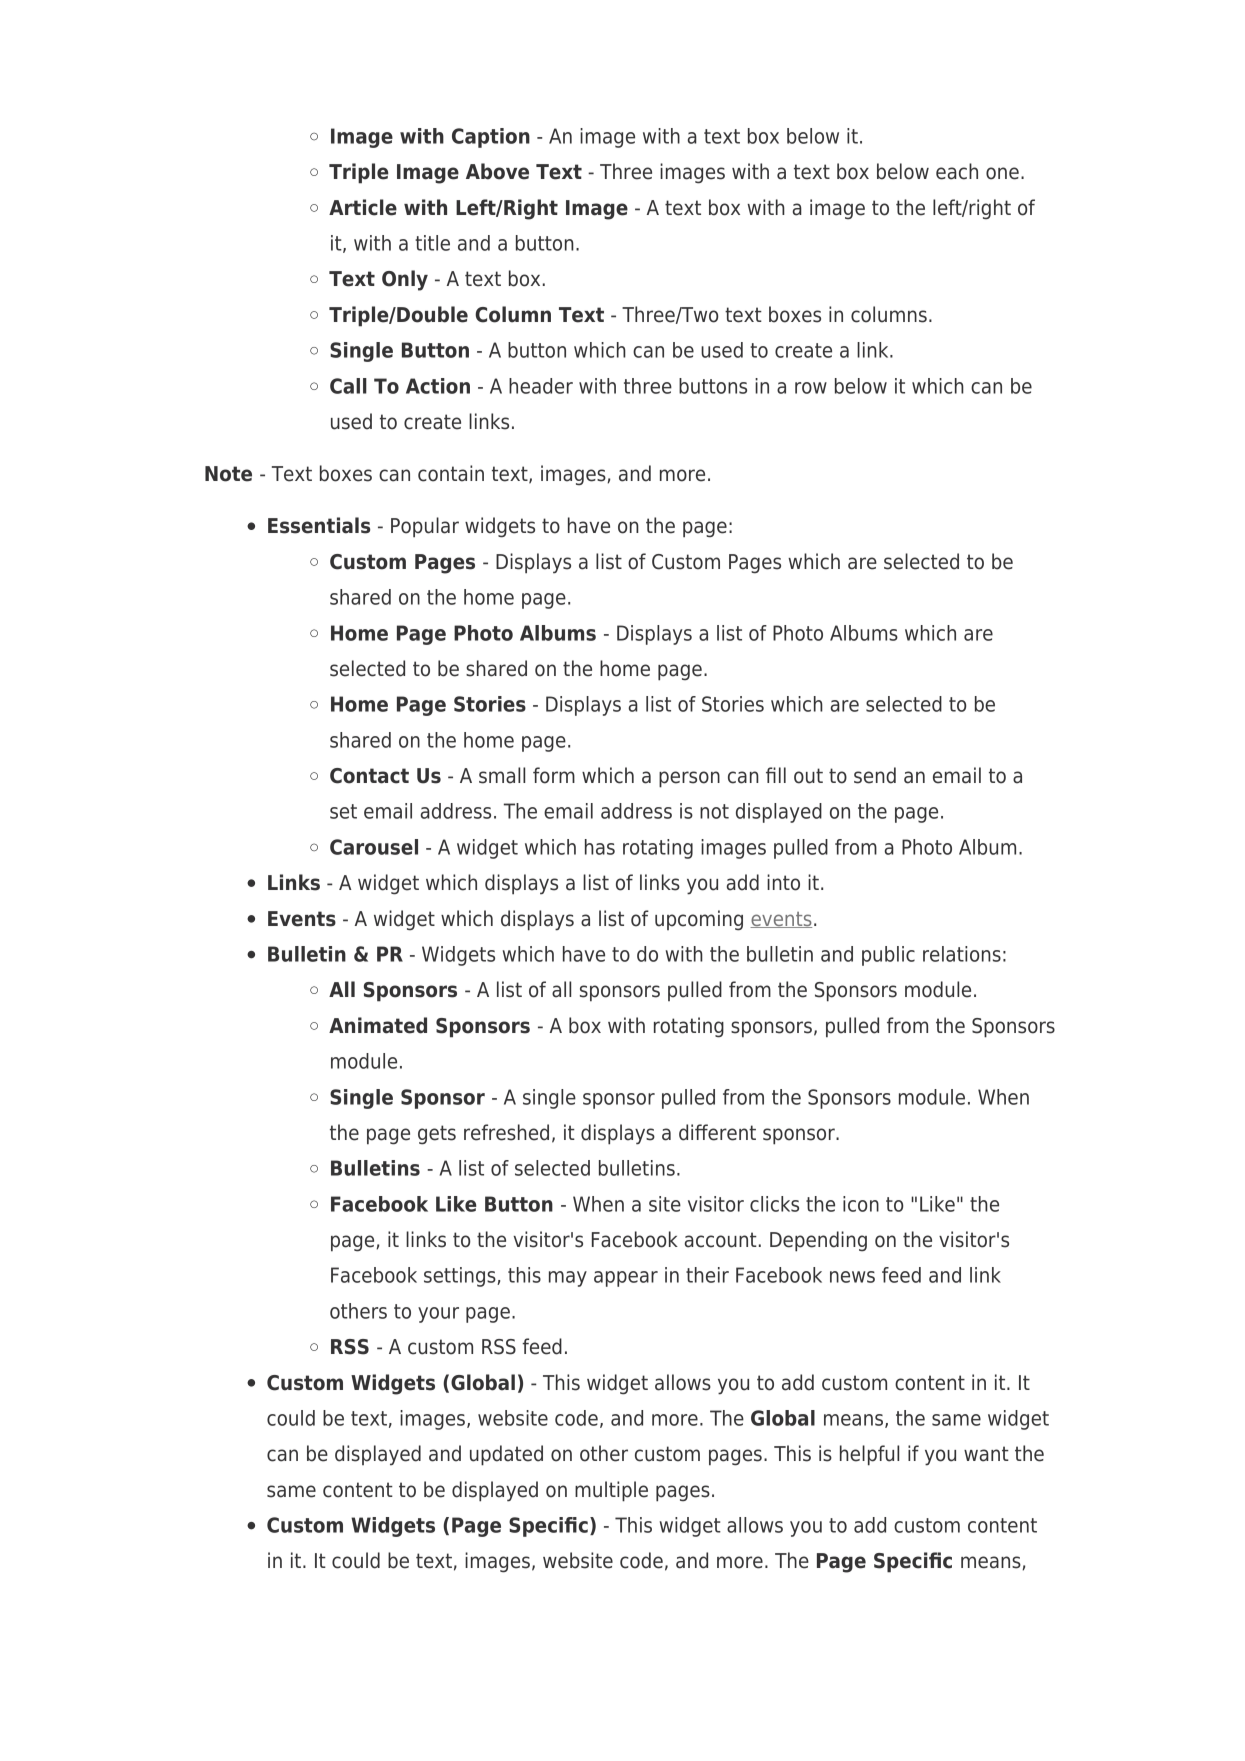 The width and height of the screenshot is (1245, 1761). I want to click on has, so click(600, 847).
